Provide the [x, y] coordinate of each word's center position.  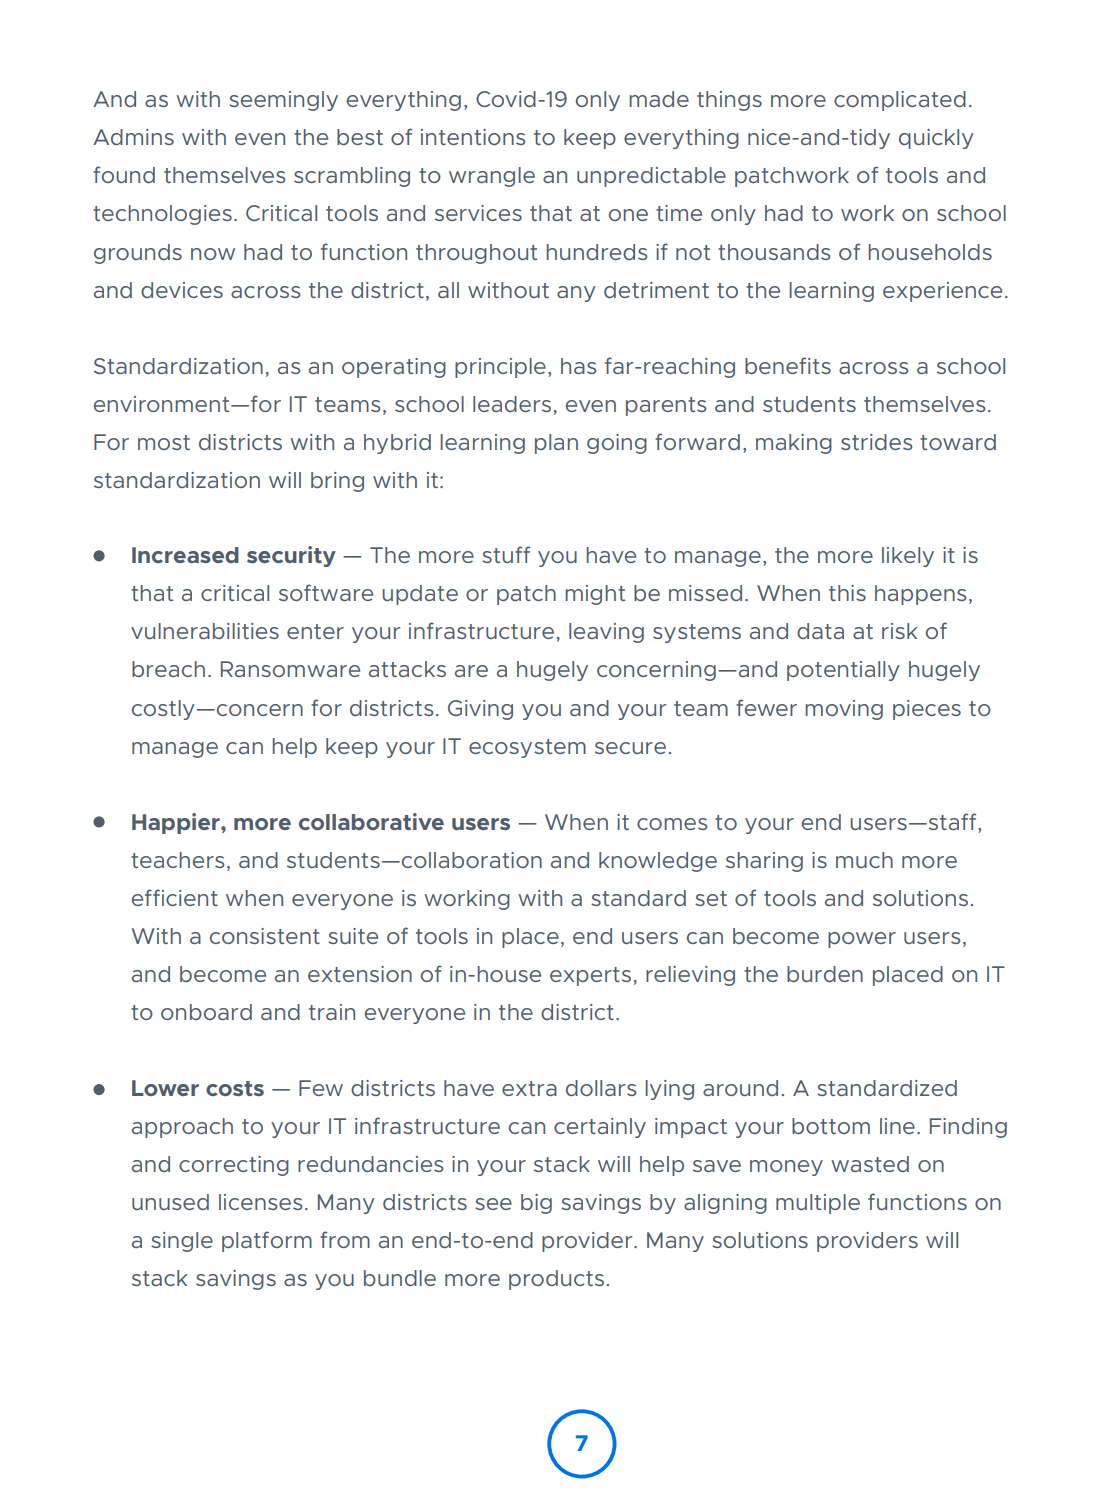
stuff [506, 554]
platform [267, 1241]
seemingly [283, 101]
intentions [473, 137]
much [864, 860]
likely [908, 557]
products [556, 1280]
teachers [177, 860]
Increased [185, 555]
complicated [900, 101]
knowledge [658, 862]
